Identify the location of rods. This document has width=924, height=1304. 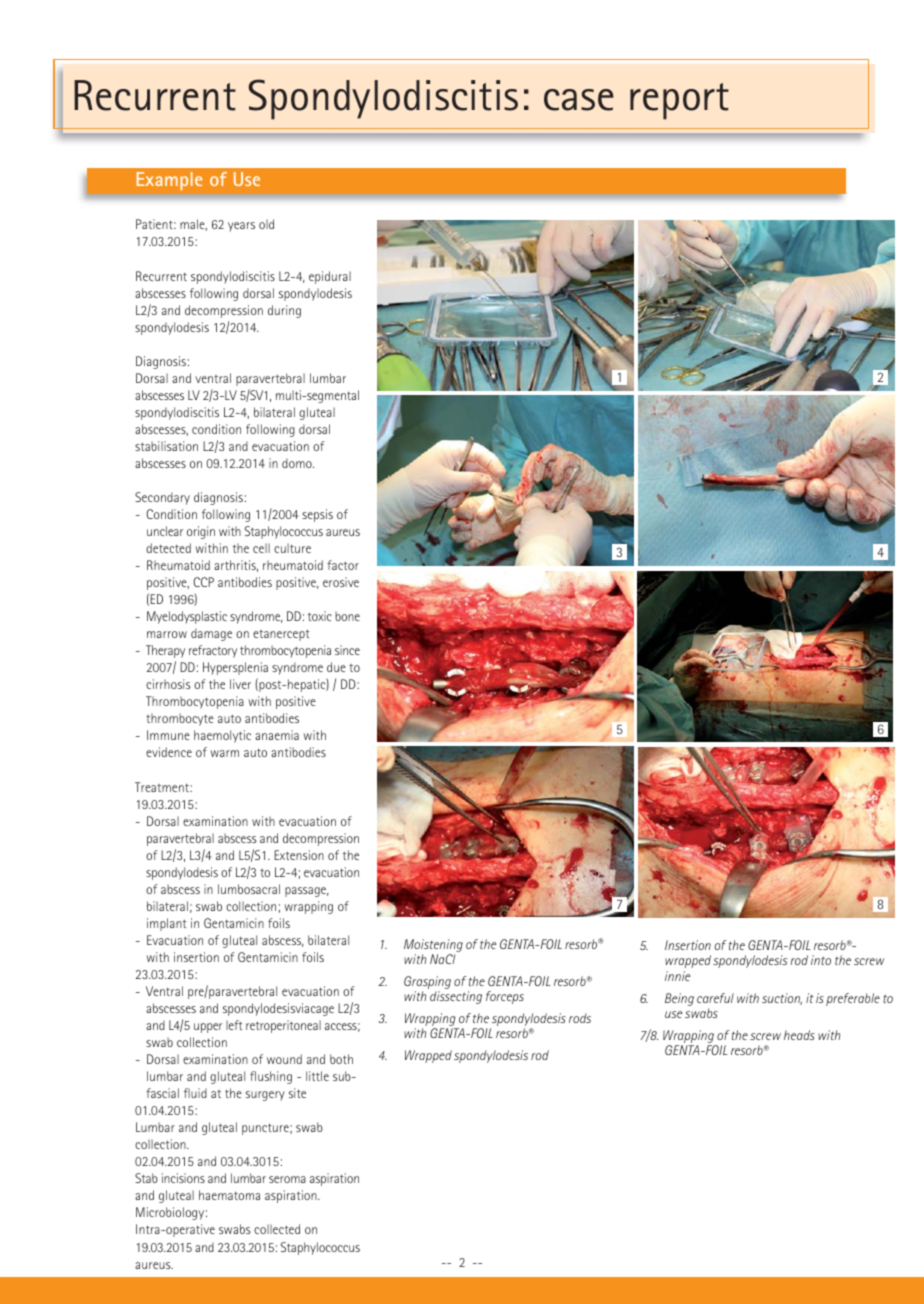
(580, 1018).
